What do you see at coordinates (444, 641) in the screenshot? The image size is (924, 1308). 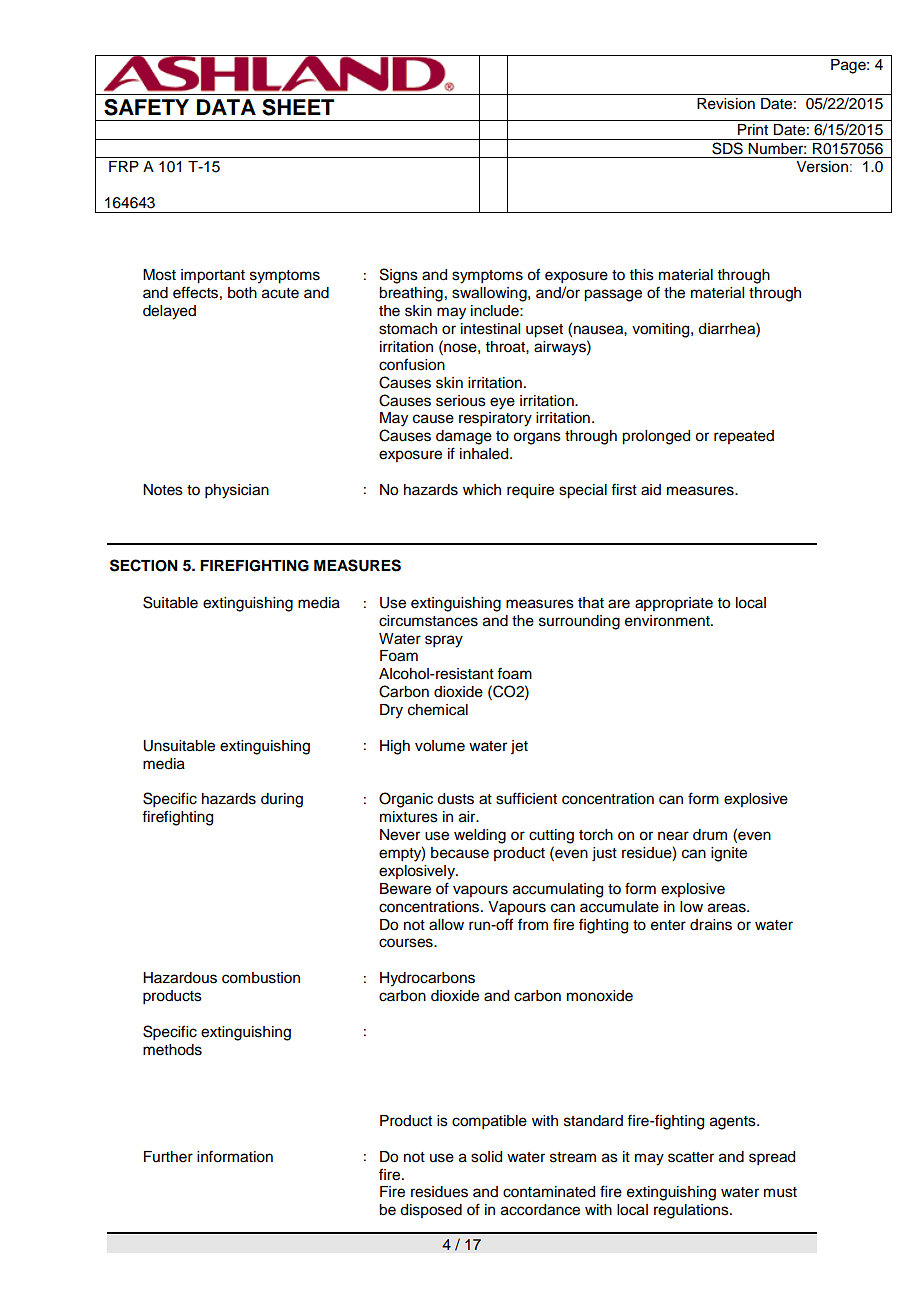 I see `spray` at bounding box center [444, 641].
